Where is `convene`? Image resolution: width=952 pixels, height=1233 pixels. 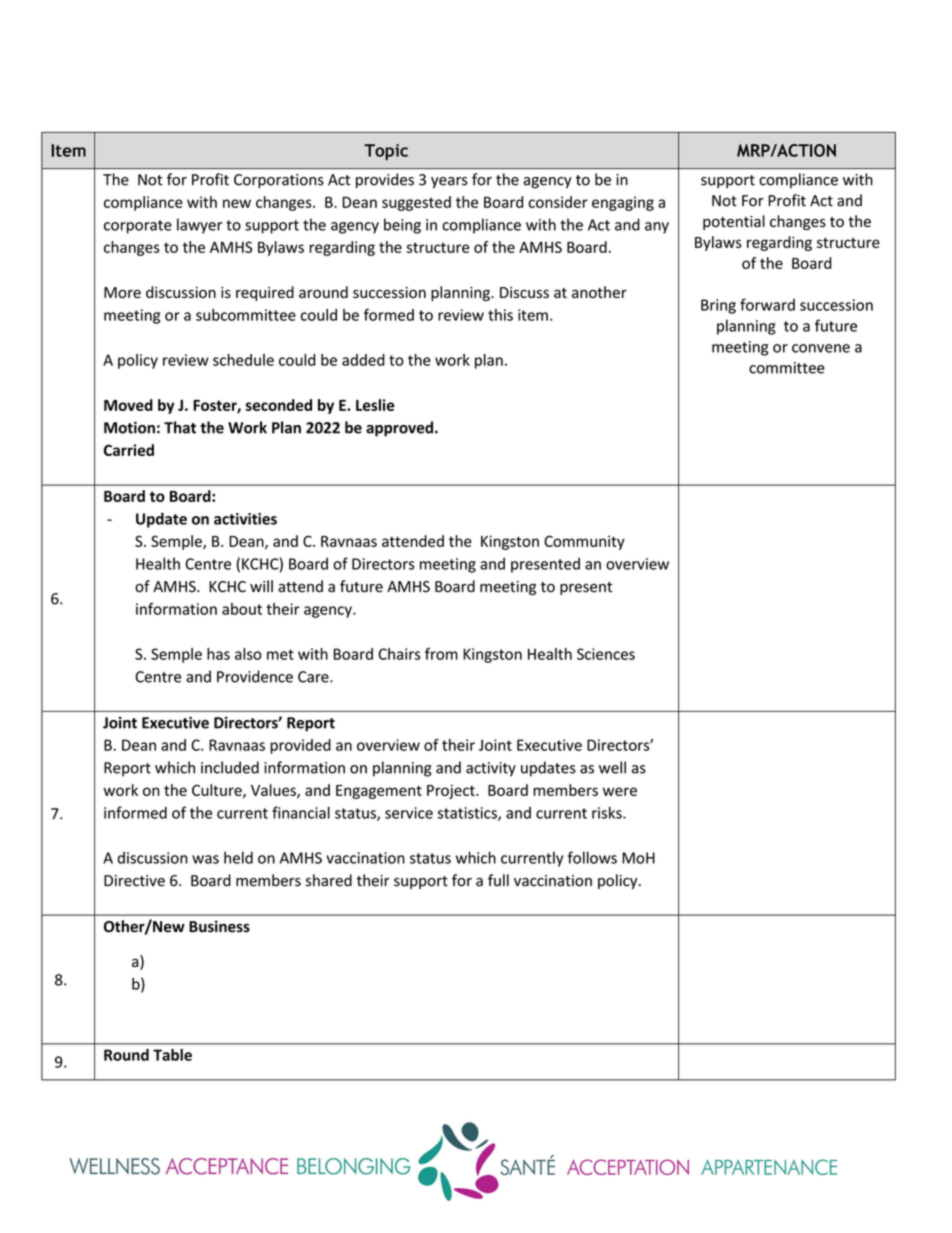 convene is located at coordinates (821, 348).
